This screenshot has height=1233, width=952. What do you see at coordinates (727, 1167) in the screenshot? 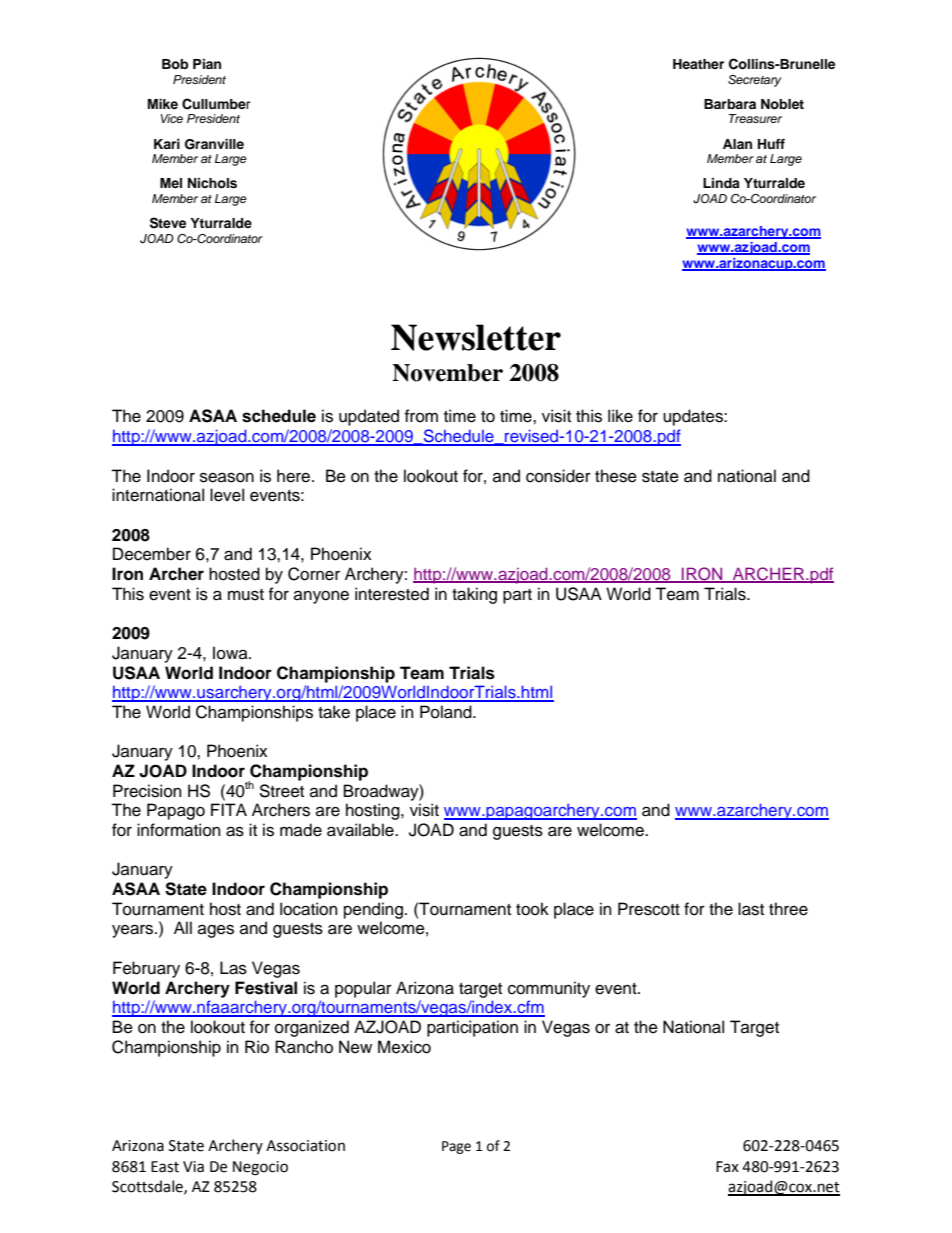
I see `Fax` at bounding box center [727, 1167].
